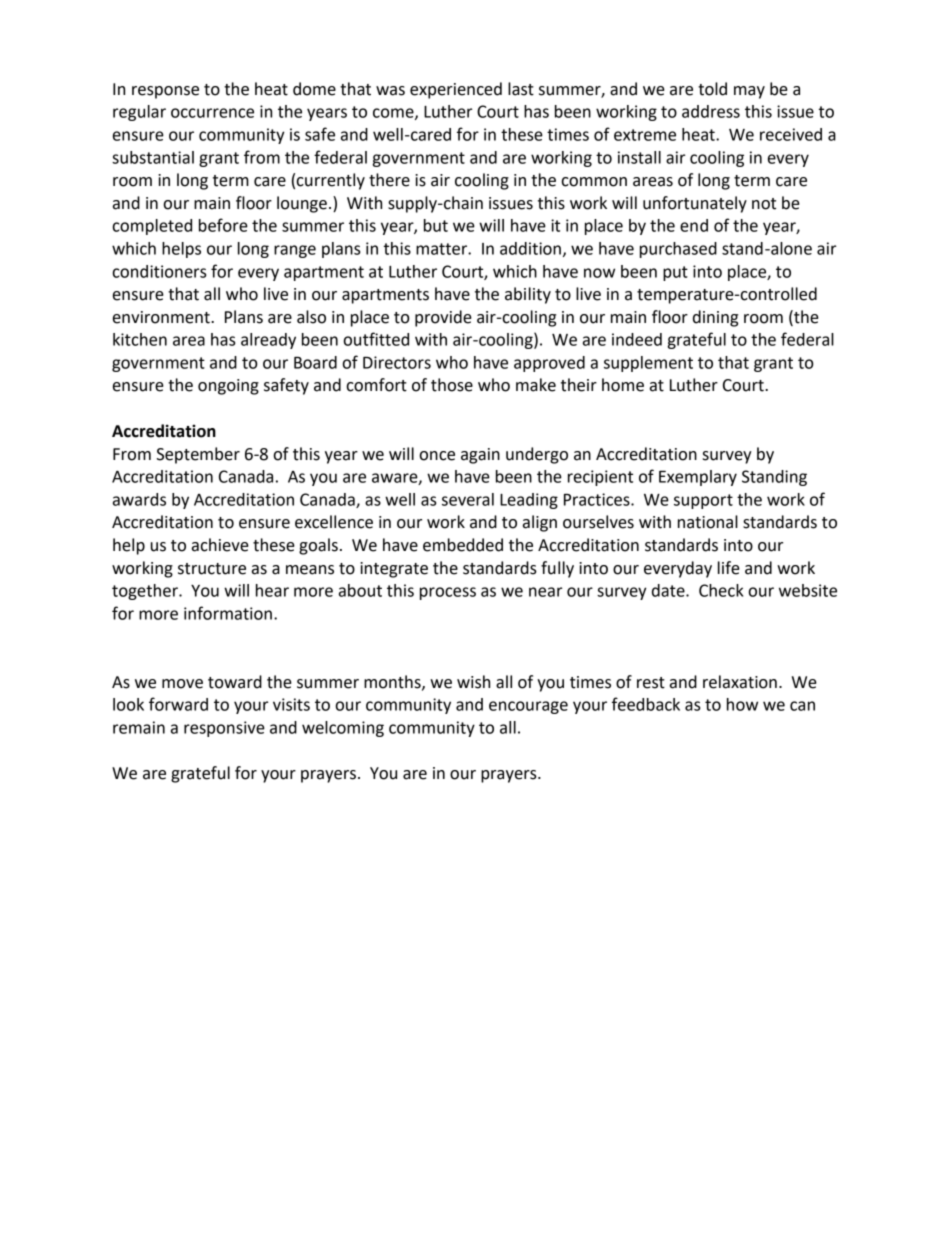  What do you see at coordinates (703, 501) in the screenshot?
I see `support` at bounding box center [703, 501].
